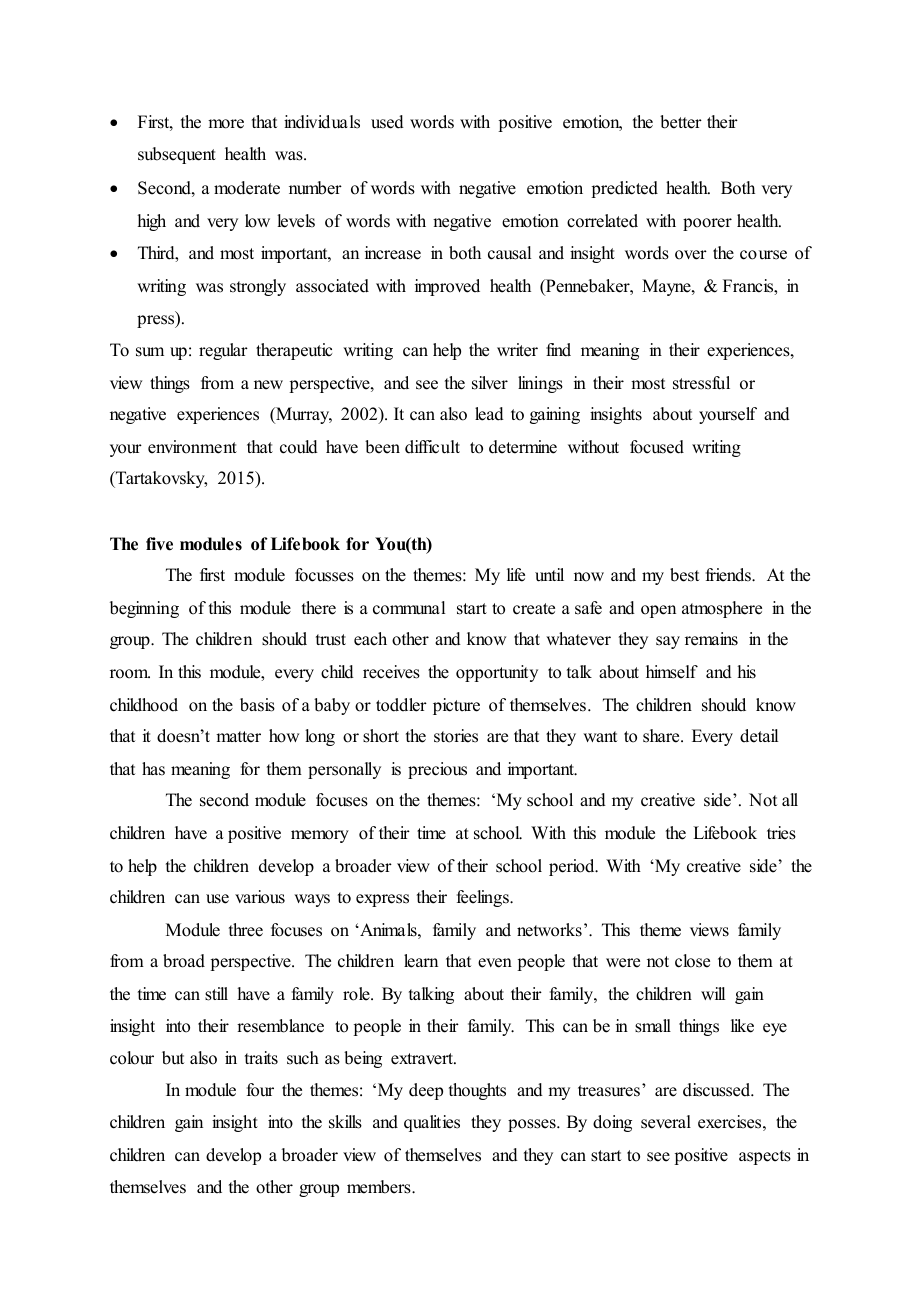 The height and width of the screenshot is (1308, 924). What do you see at coordinates (437, 770) in the screenshot?
I see `precious` at bounding box center [437, 770].
